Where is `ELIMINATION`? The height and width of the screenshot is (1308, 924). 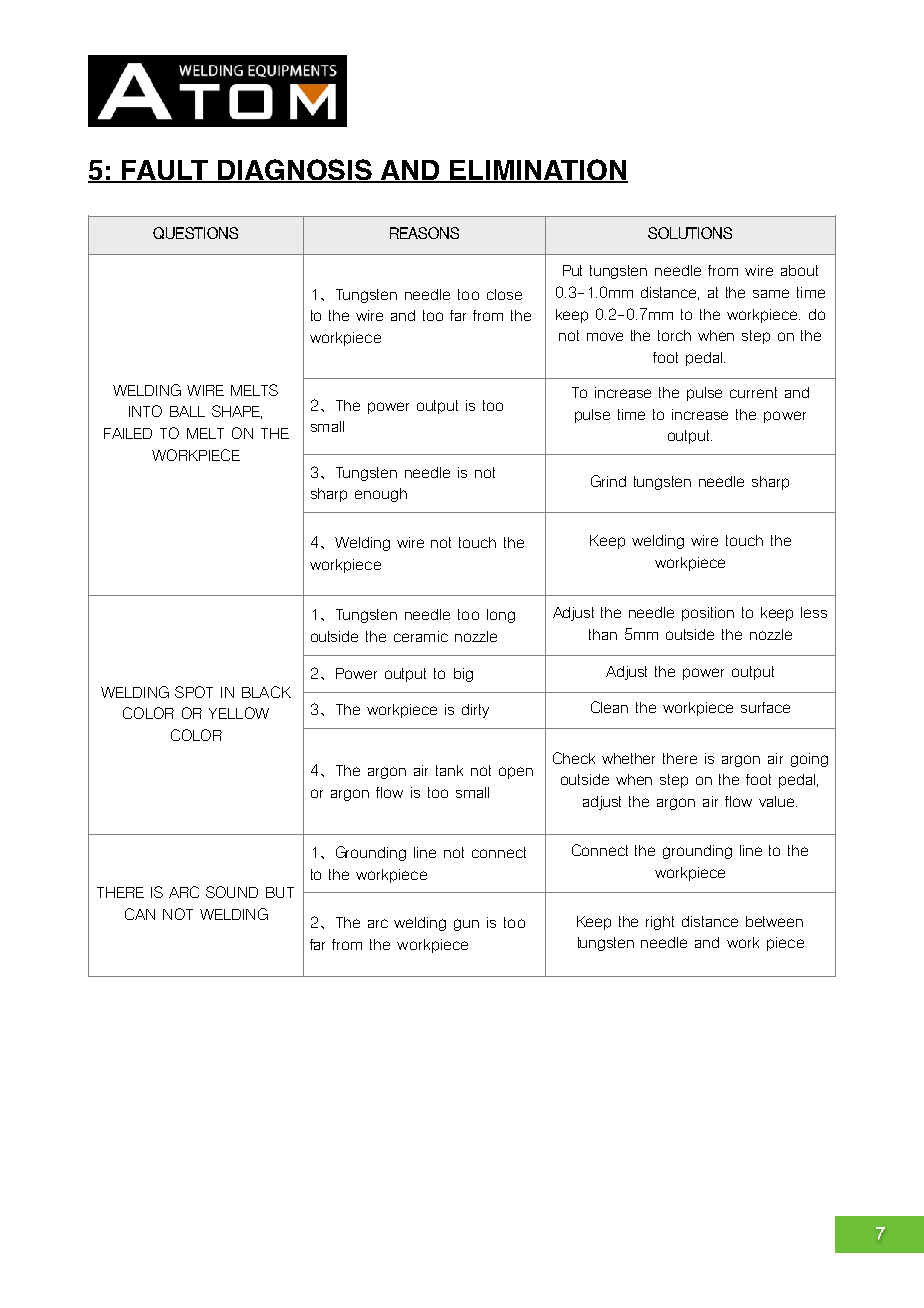
ELIMINATION is located at coordinates (538, 171).
